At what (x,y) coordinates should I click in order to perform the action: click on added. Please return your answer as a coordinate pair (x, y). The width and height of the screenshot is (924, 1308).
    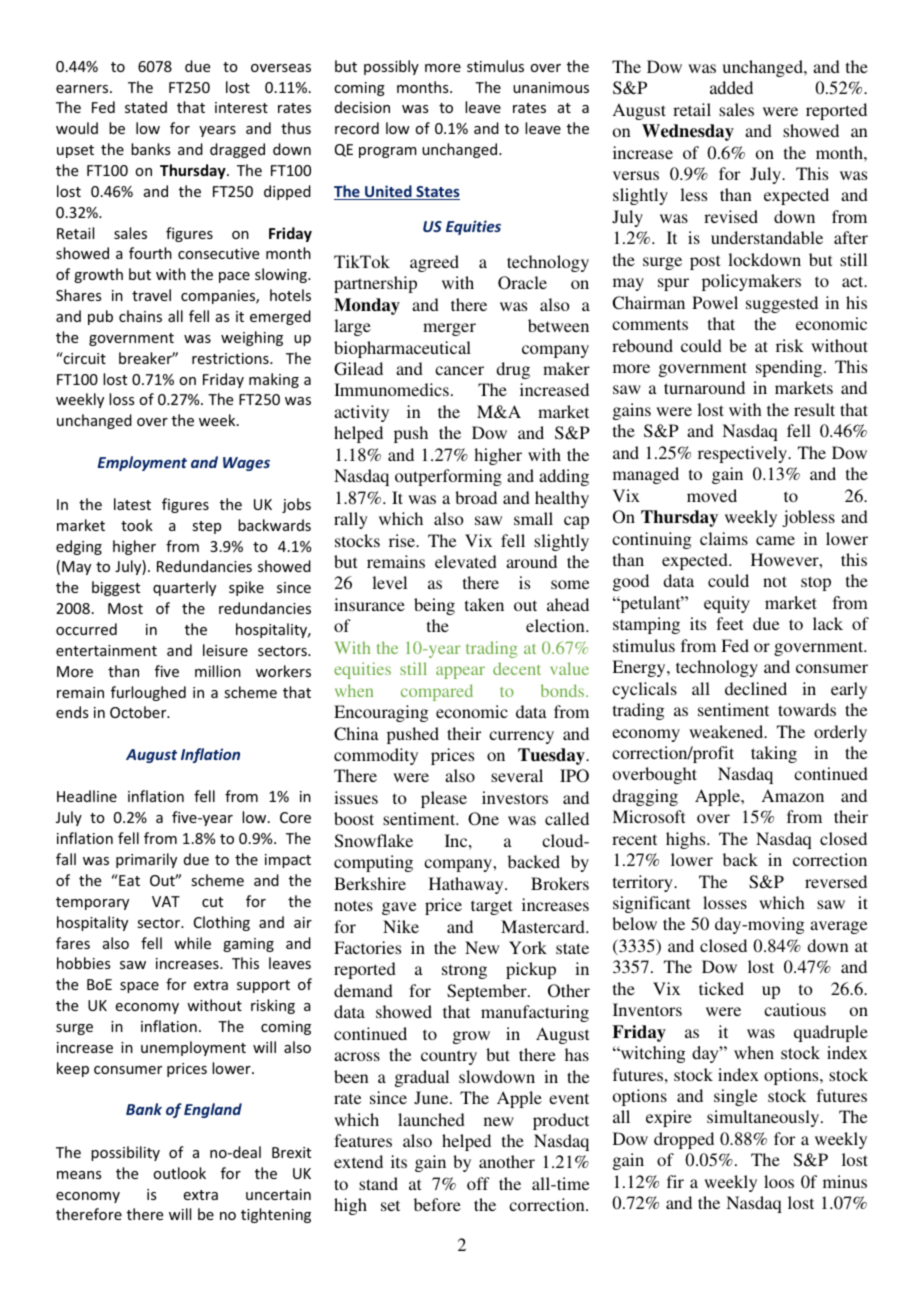
    Looking at the image, I should click on (731, 87).
